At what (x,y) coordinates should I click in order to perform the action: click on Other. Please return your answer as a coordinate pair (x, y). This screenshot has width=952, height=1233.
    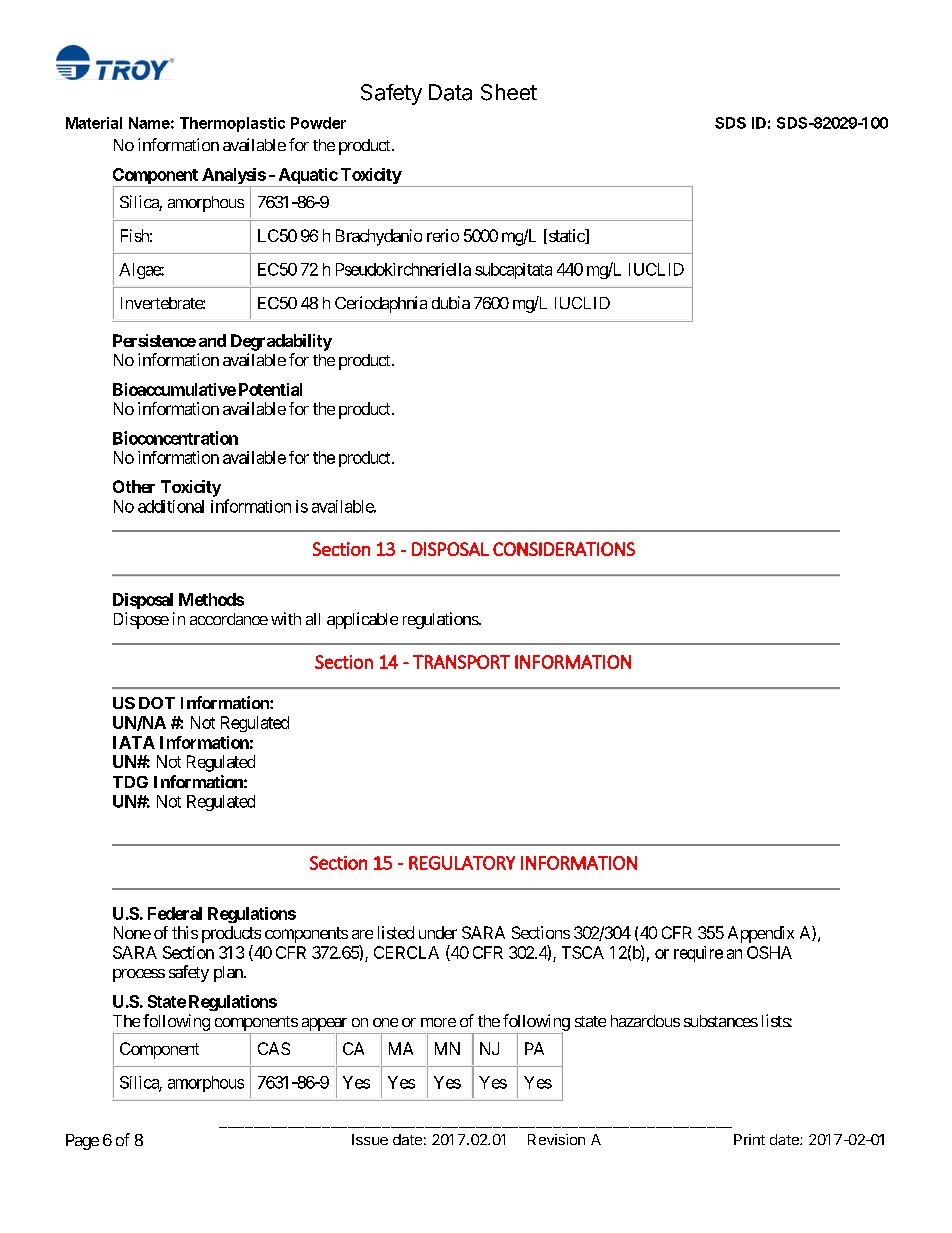
    Looking at the image, I should click on (134, 486).
